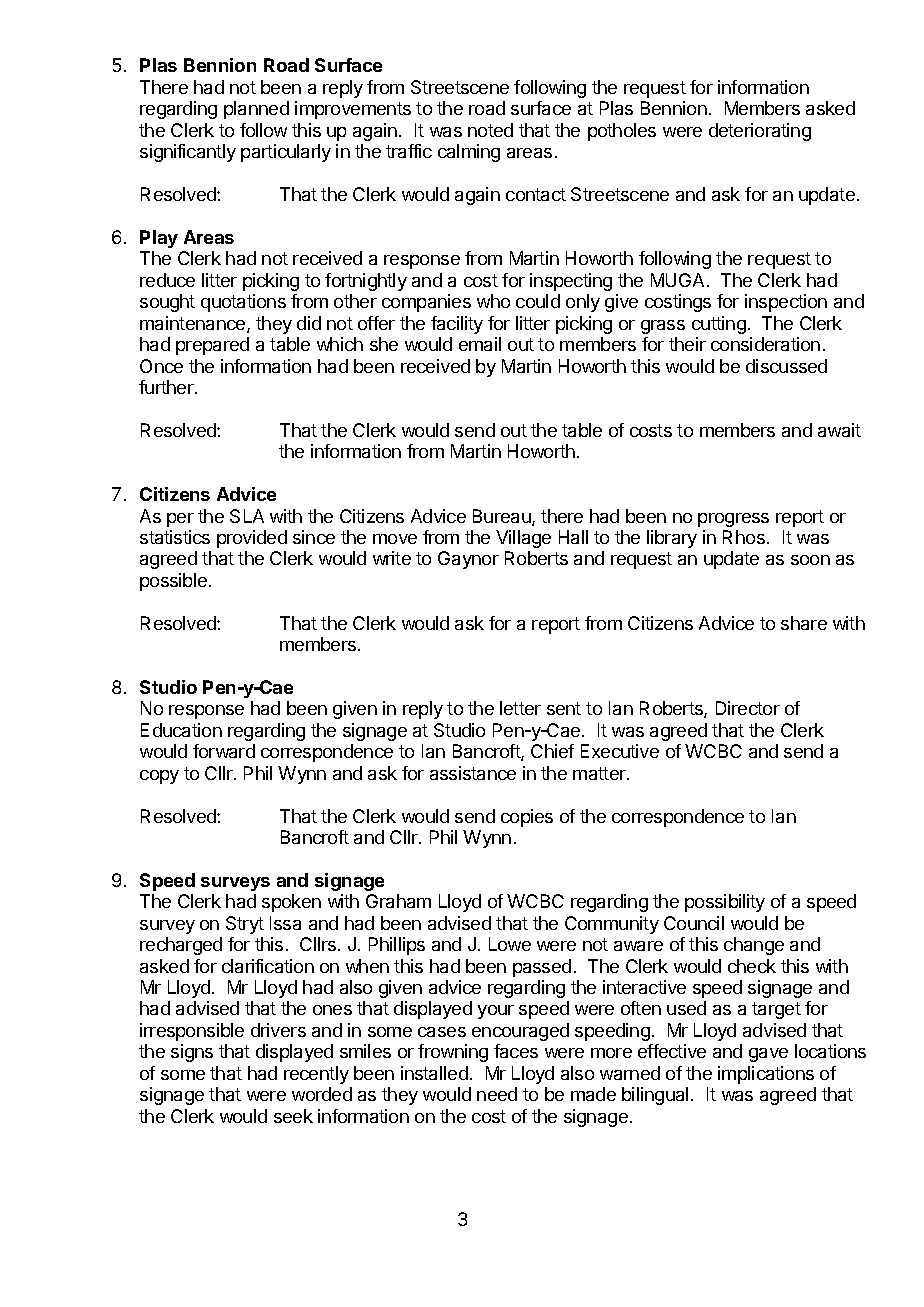  Describe the element at coordinates (212, 346) in the document. I see `prepared` at that location.
